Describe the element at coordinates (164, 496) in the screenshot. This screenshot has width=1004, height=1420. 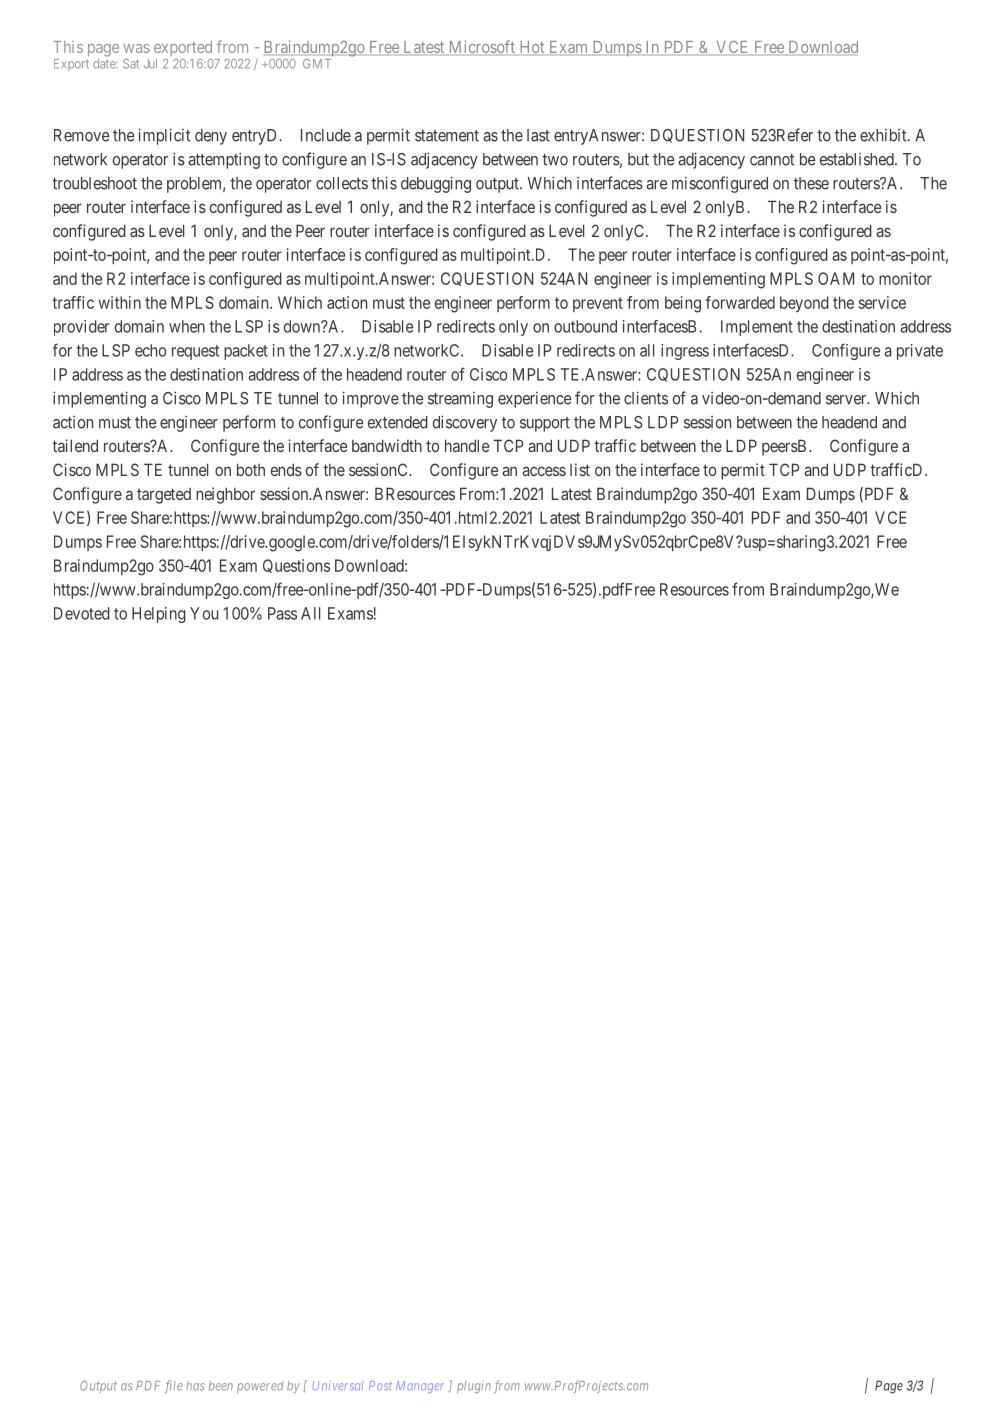
I see `targeted` at that location.
